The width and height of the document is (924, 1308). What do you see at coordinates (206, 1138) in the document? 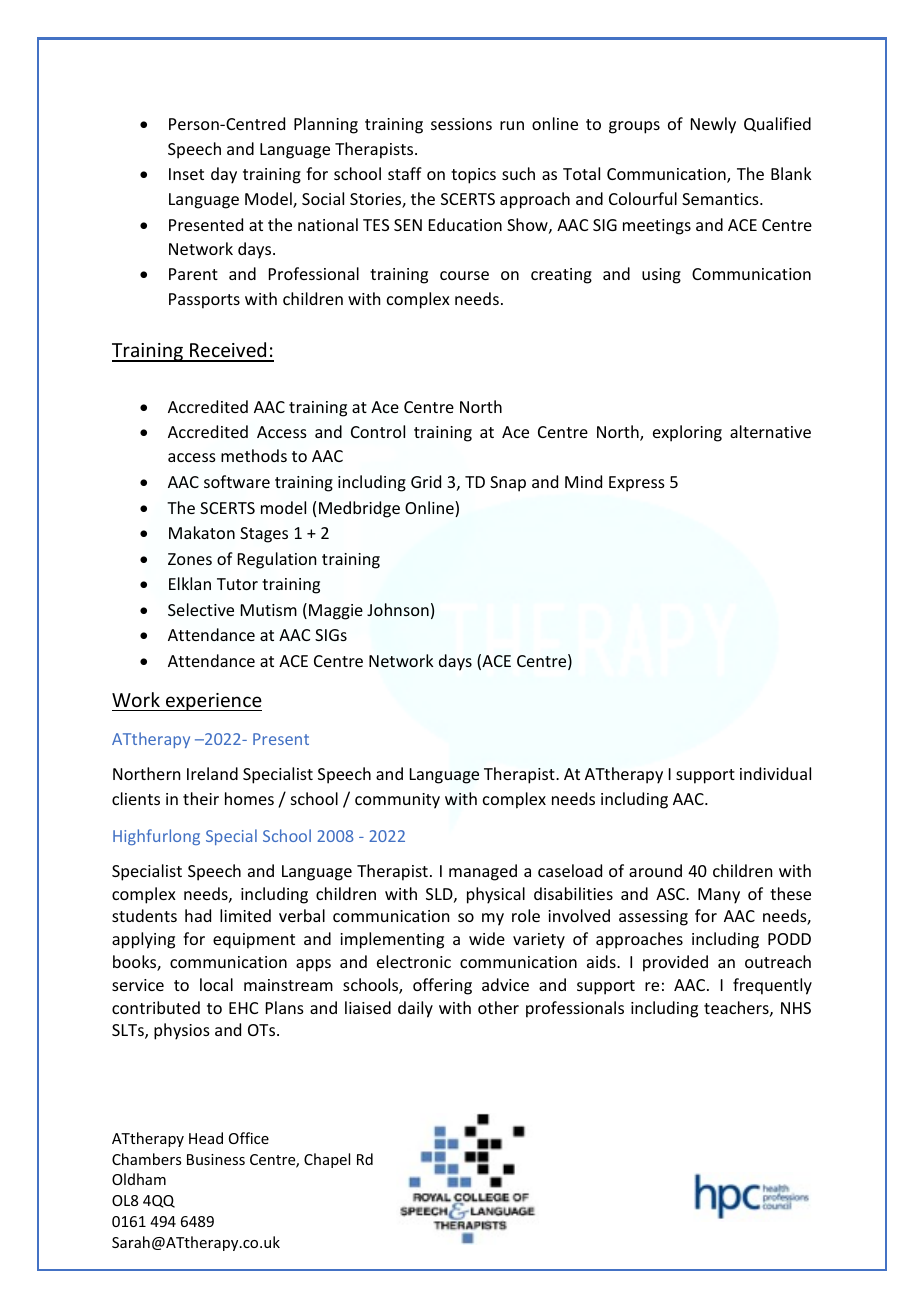
I see `Head` at bounding box center [206, 1138].
